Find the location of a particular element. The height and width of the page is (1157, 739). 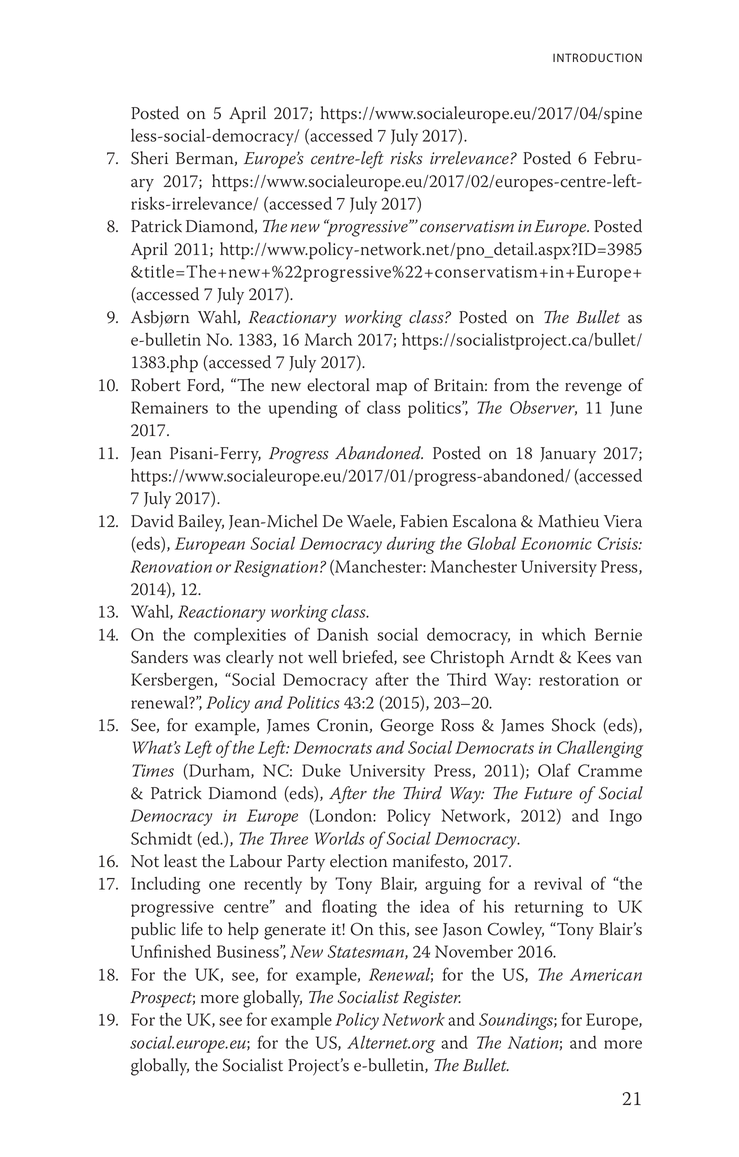

Introduction is located at coordinates (597, 57).
